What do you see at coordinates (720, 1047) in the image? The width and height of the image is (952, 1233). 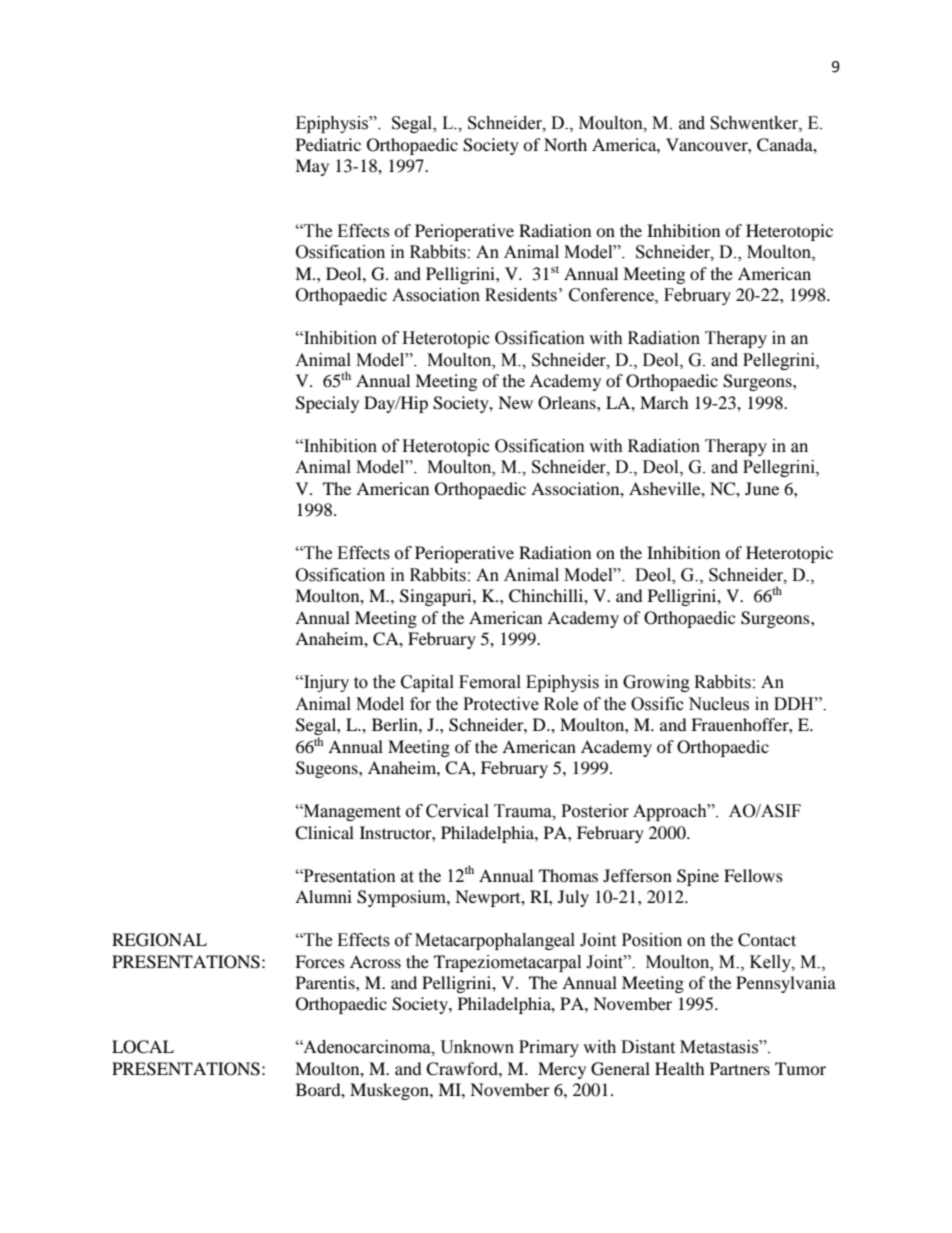 I see `Metastasis` at bounding box center [720, 1047].
